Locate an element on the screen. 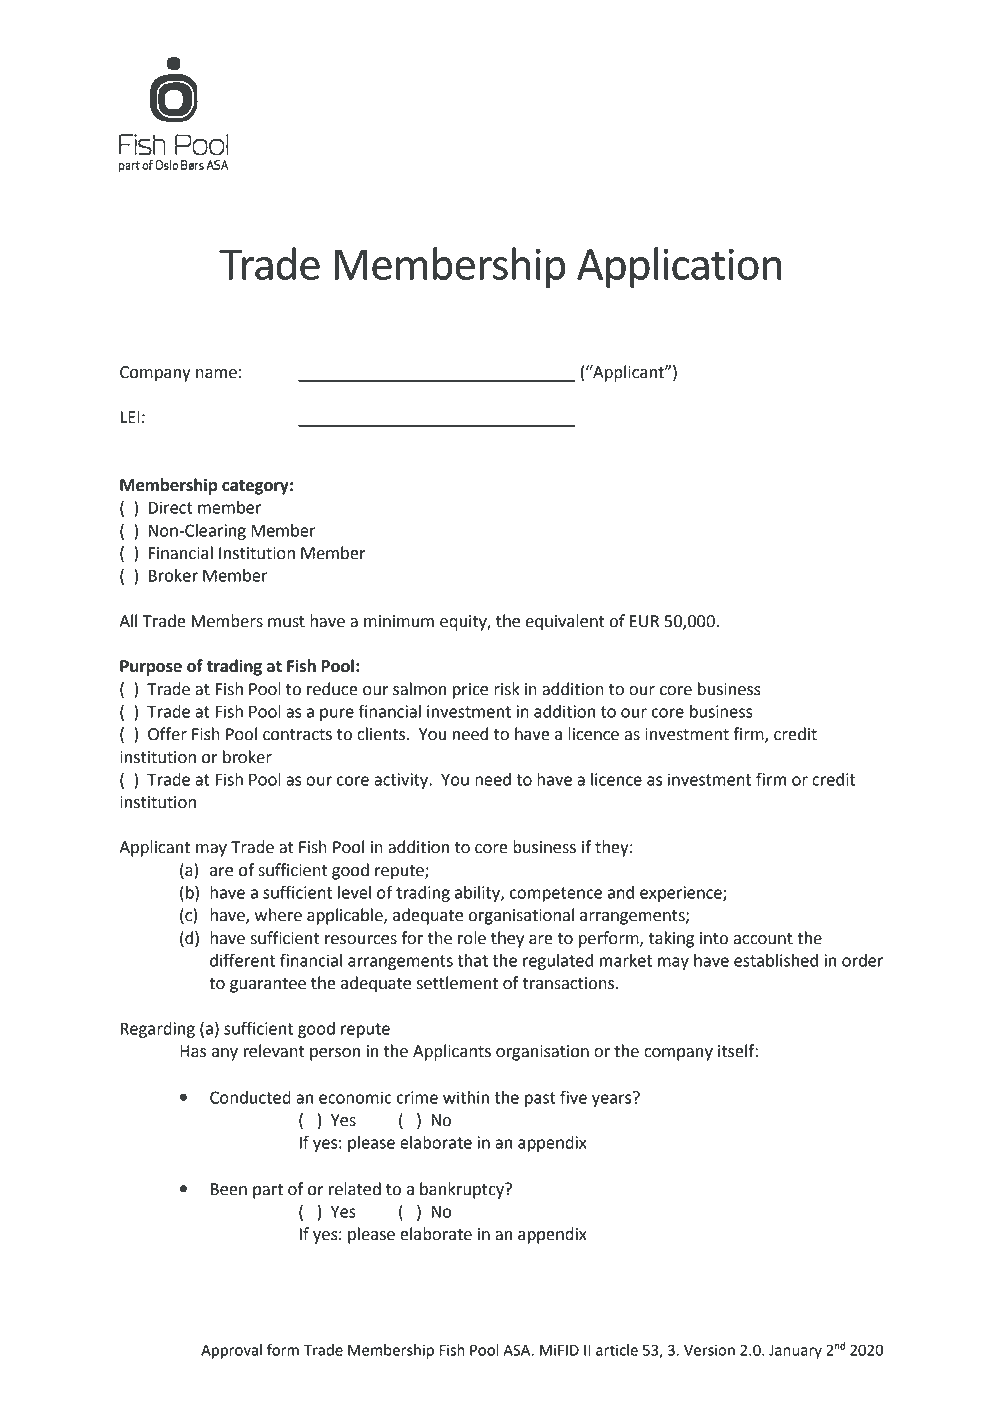 This screenshot has height=1420, width=1003. EUR is located at coordinates (644, 621).
